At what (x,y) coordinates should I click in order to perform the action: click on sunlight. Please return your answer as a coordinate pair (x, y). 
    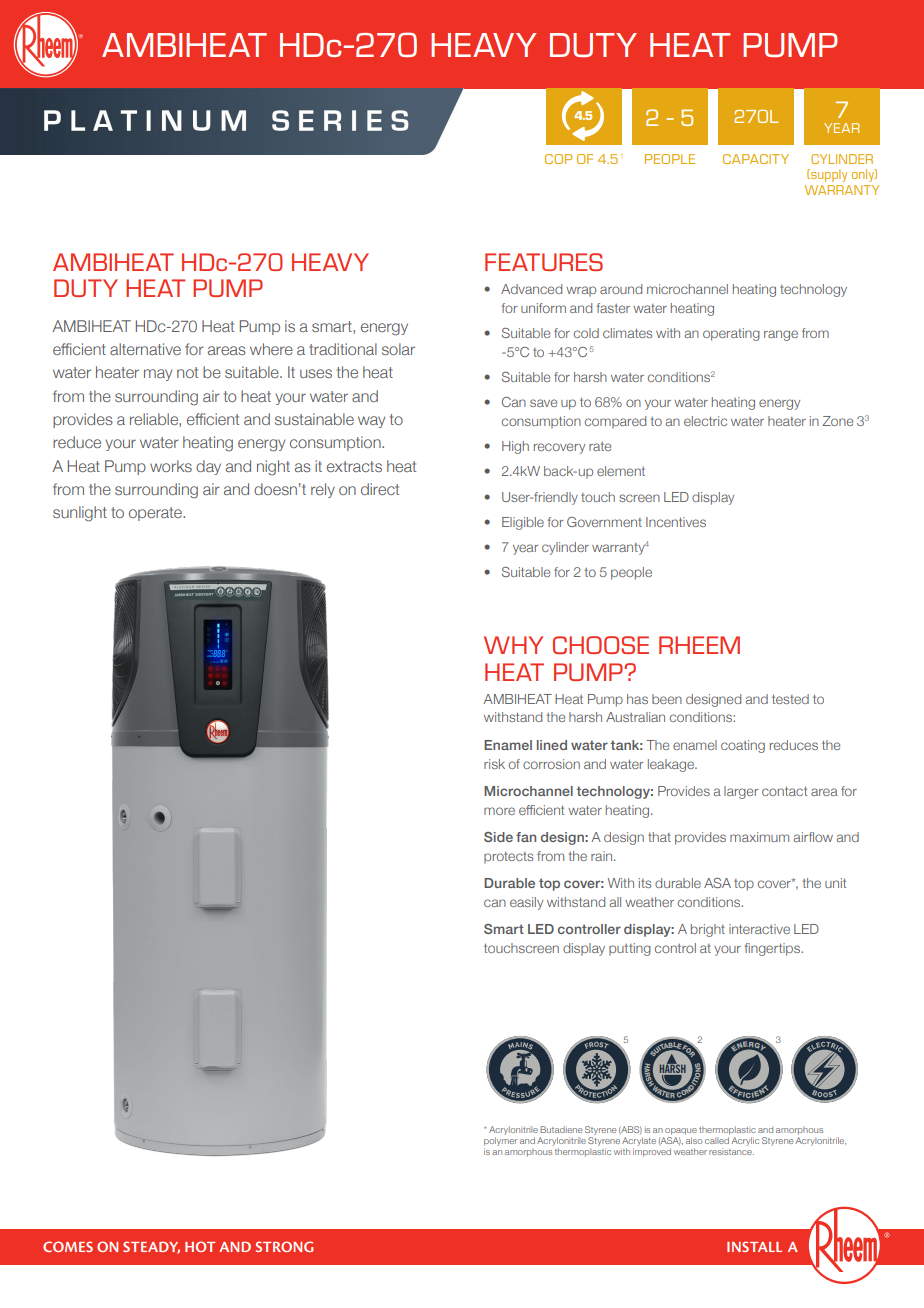
    Looking at the image, I should click on (80, 514).
